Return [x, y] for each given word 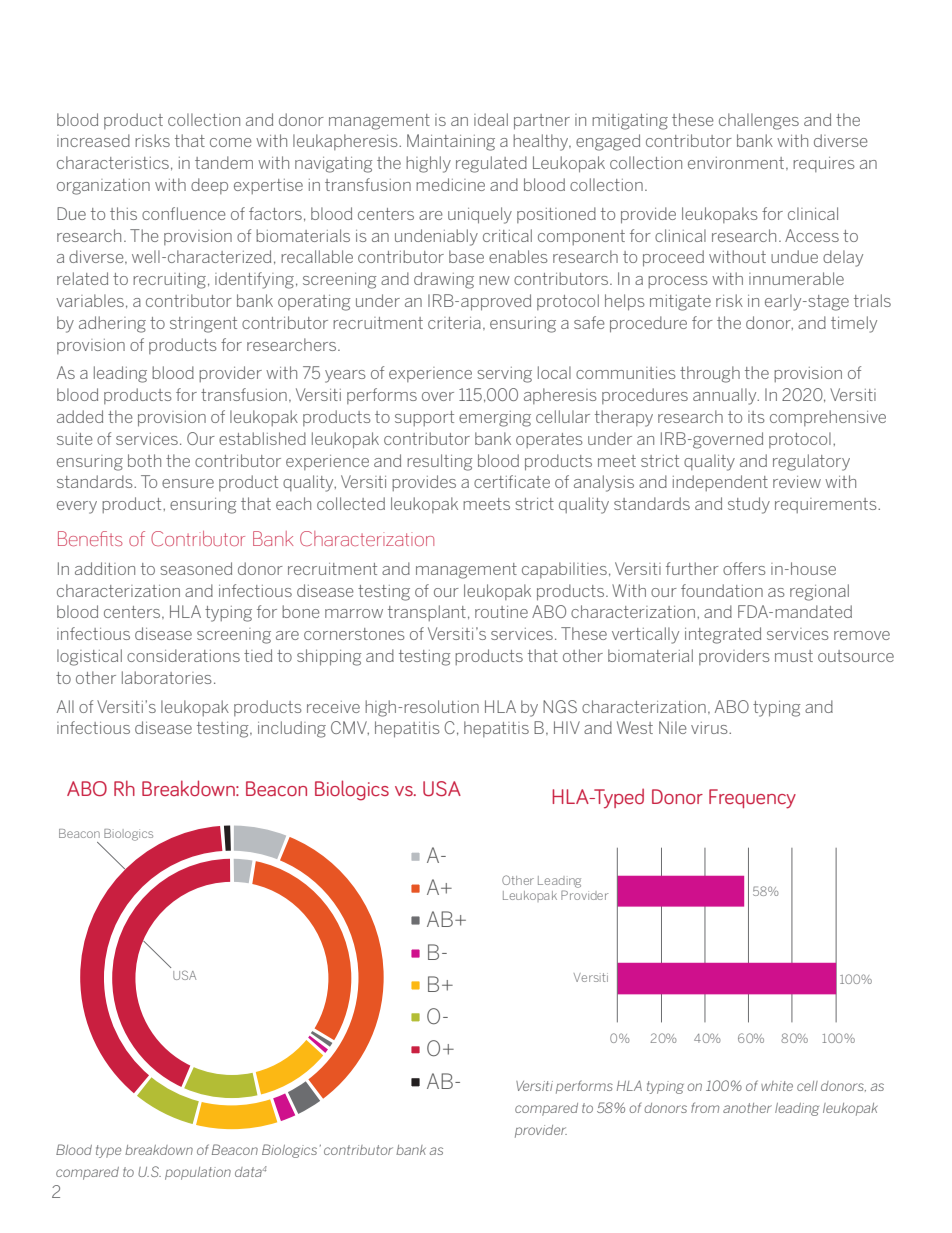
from [705, 1107]
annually [726, 396]
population [198, 1173]
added [80, 416]
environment [736, 163]
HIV [567, 727]
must [794, 656]
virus [710, 728]
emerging [495, 419]
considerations [183, 655]
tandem [224, 162]
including [292, 729]
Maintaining [451, 142]
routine [501, 612]
